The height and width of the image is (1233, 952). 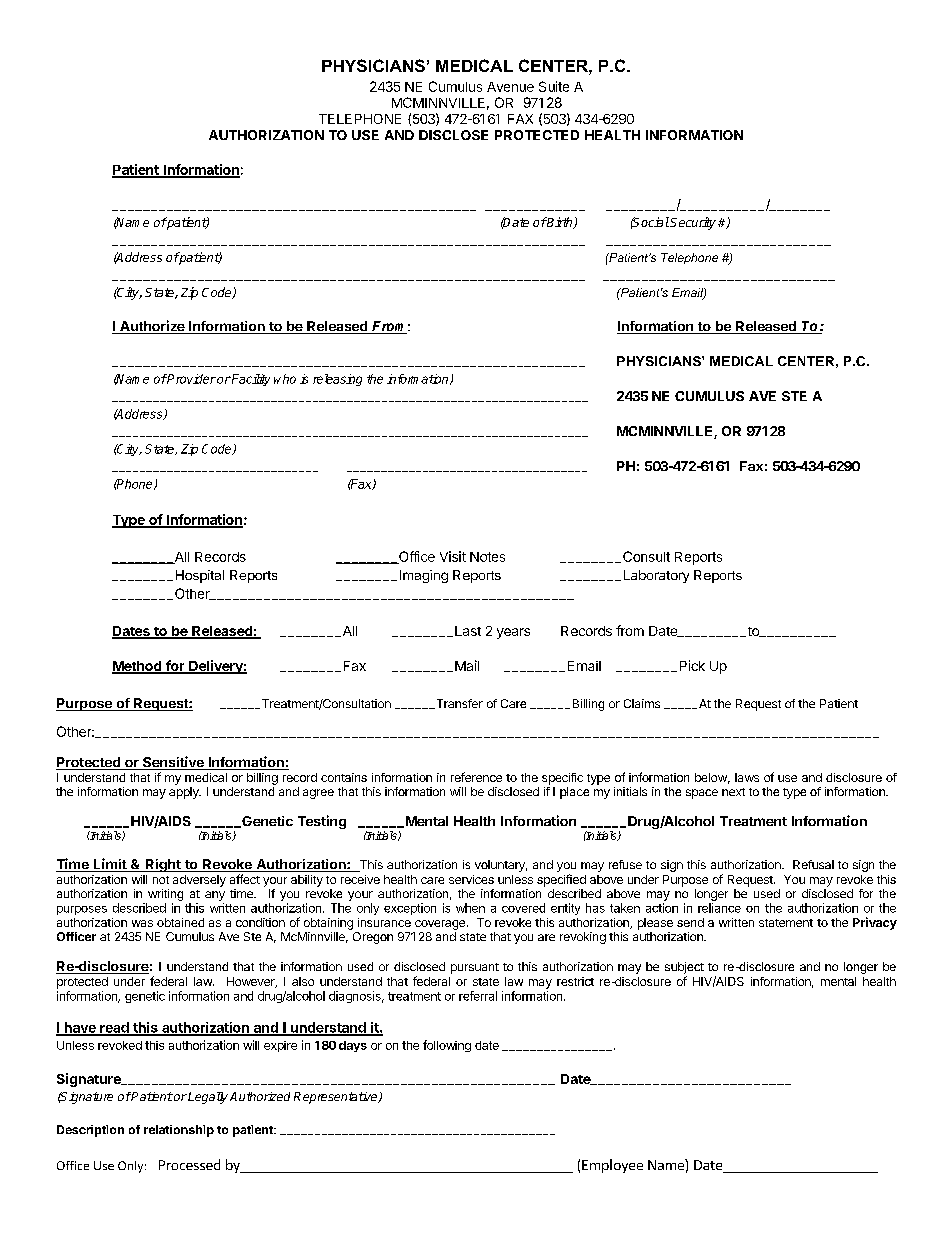 I want to click on Method, so click(x=138, y=667).
